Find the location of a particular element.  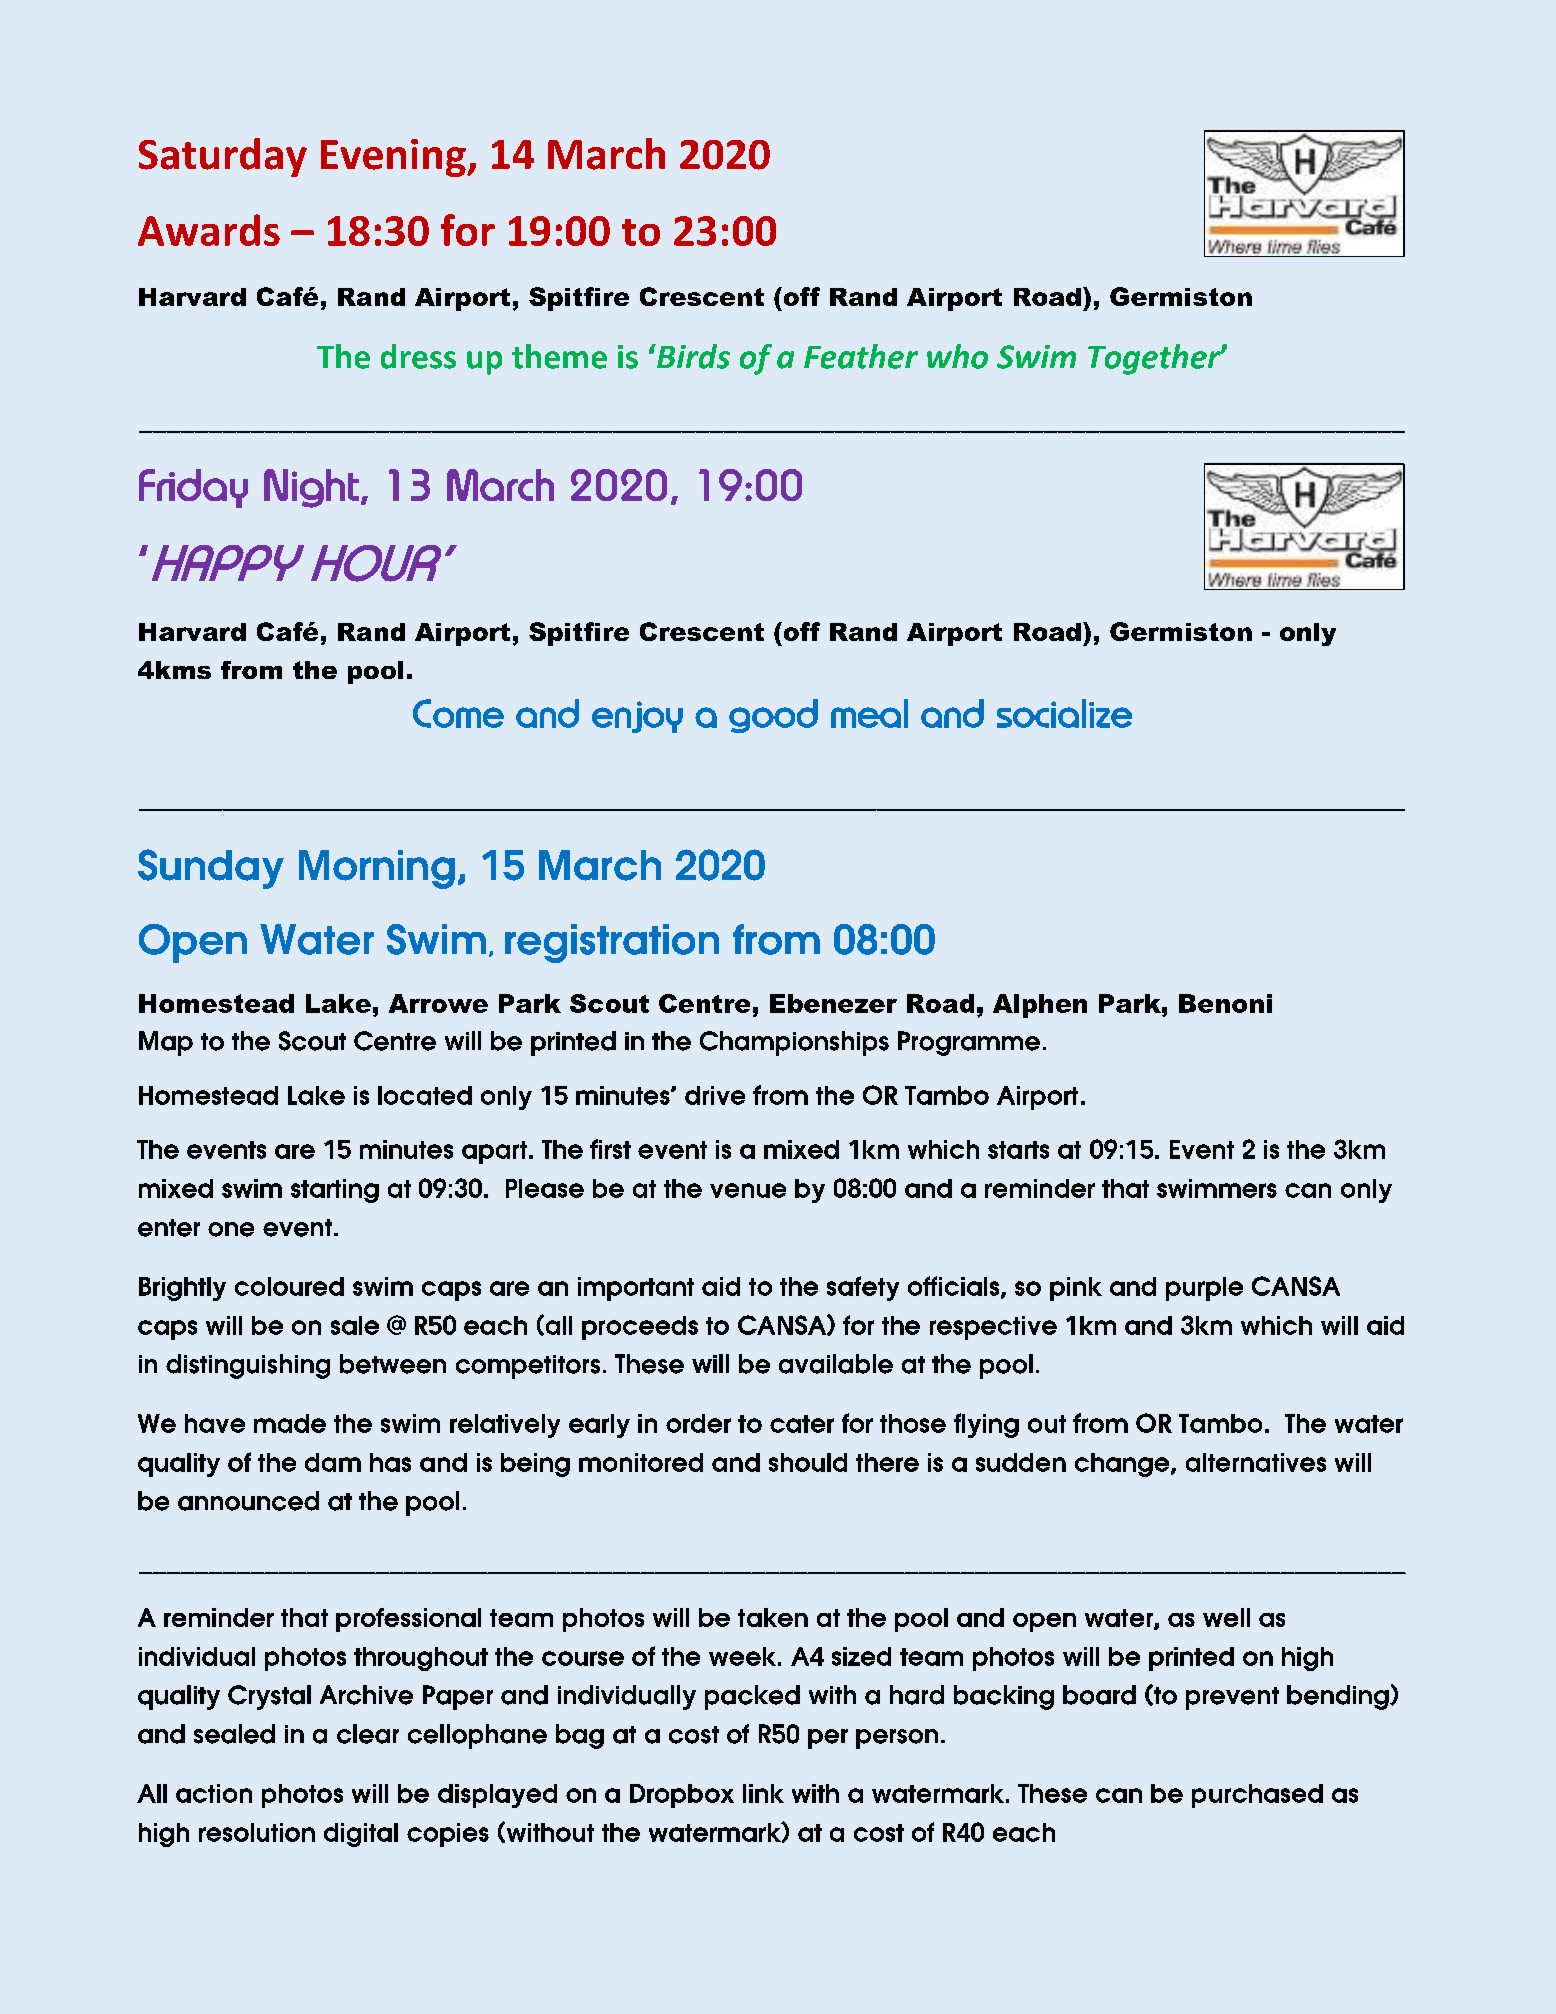

starts is located at coordinates (1018, 1150).
